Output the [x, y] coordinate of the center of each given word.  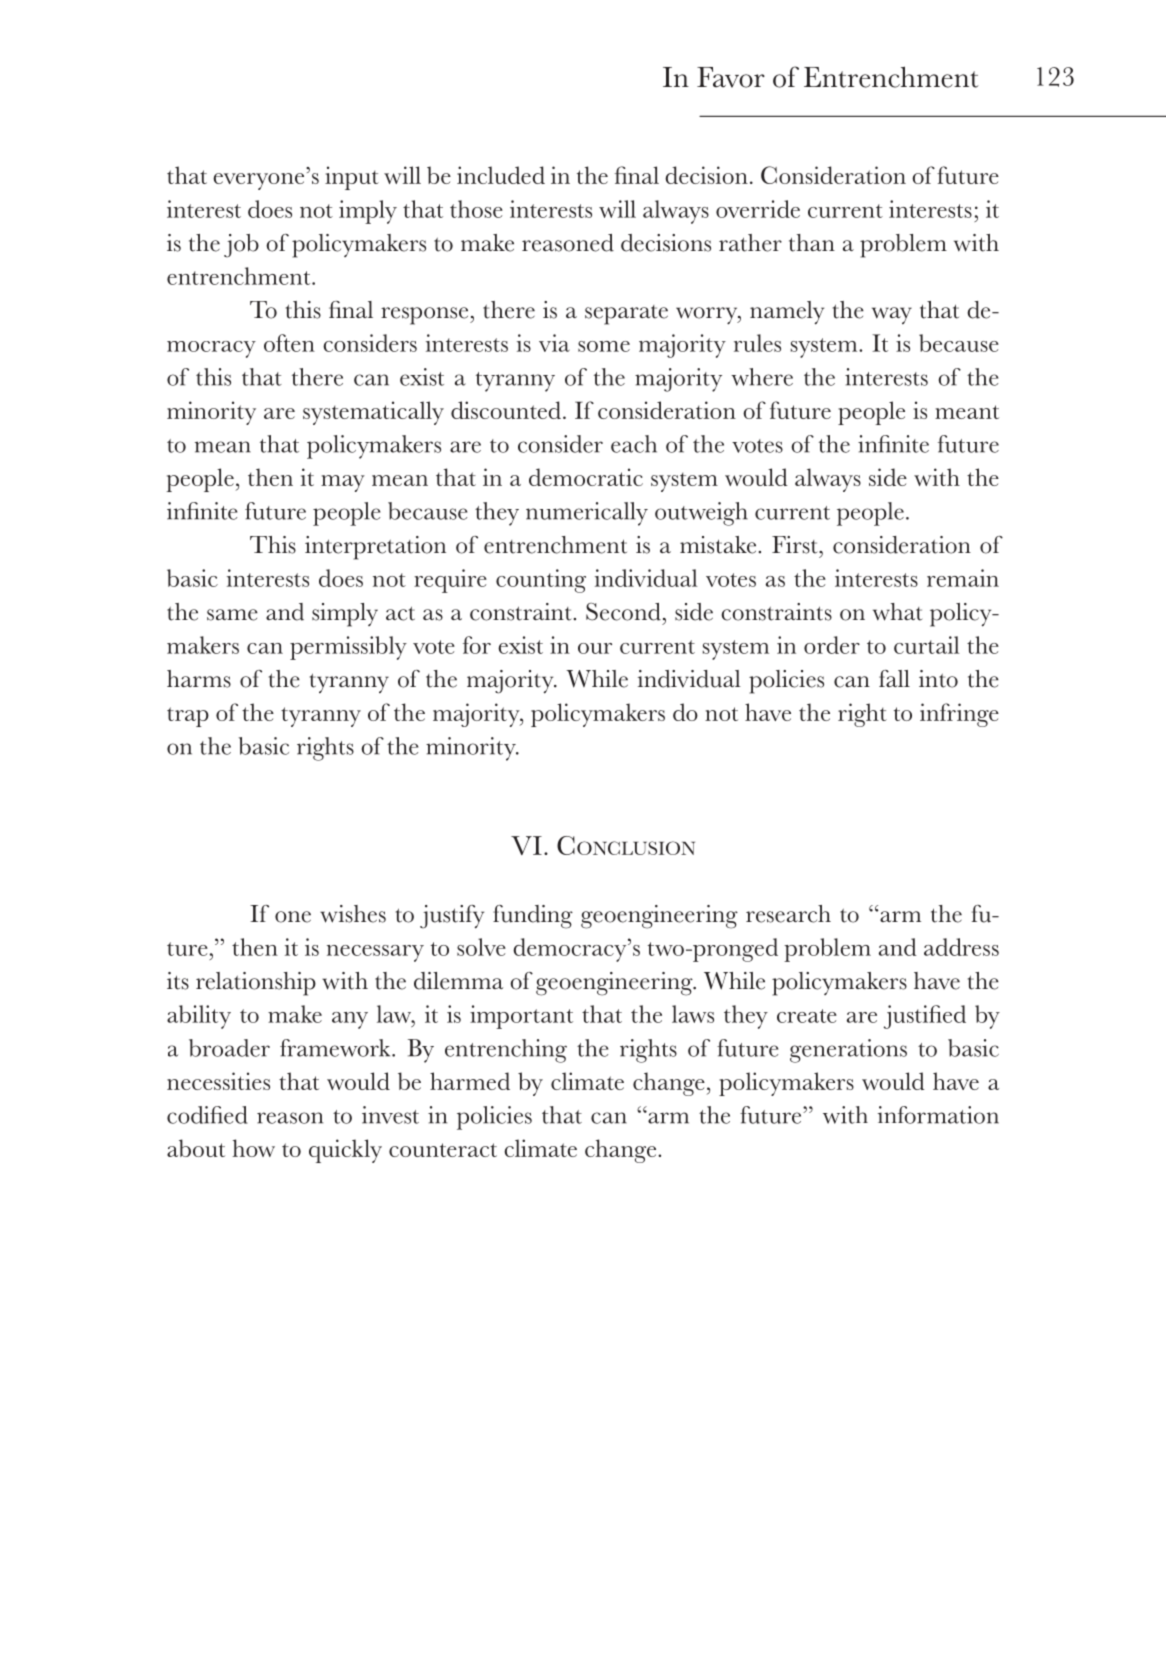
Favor [731, 77]
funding [533, 917]
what [897, 612]
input [352, 178]
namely [787, 313]
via [554, 343]
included [501, 175]
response [426, 316]
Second [623, 612]
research [788, 914]
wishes [353, 914]
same [232, 615]
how [253, 1148]
